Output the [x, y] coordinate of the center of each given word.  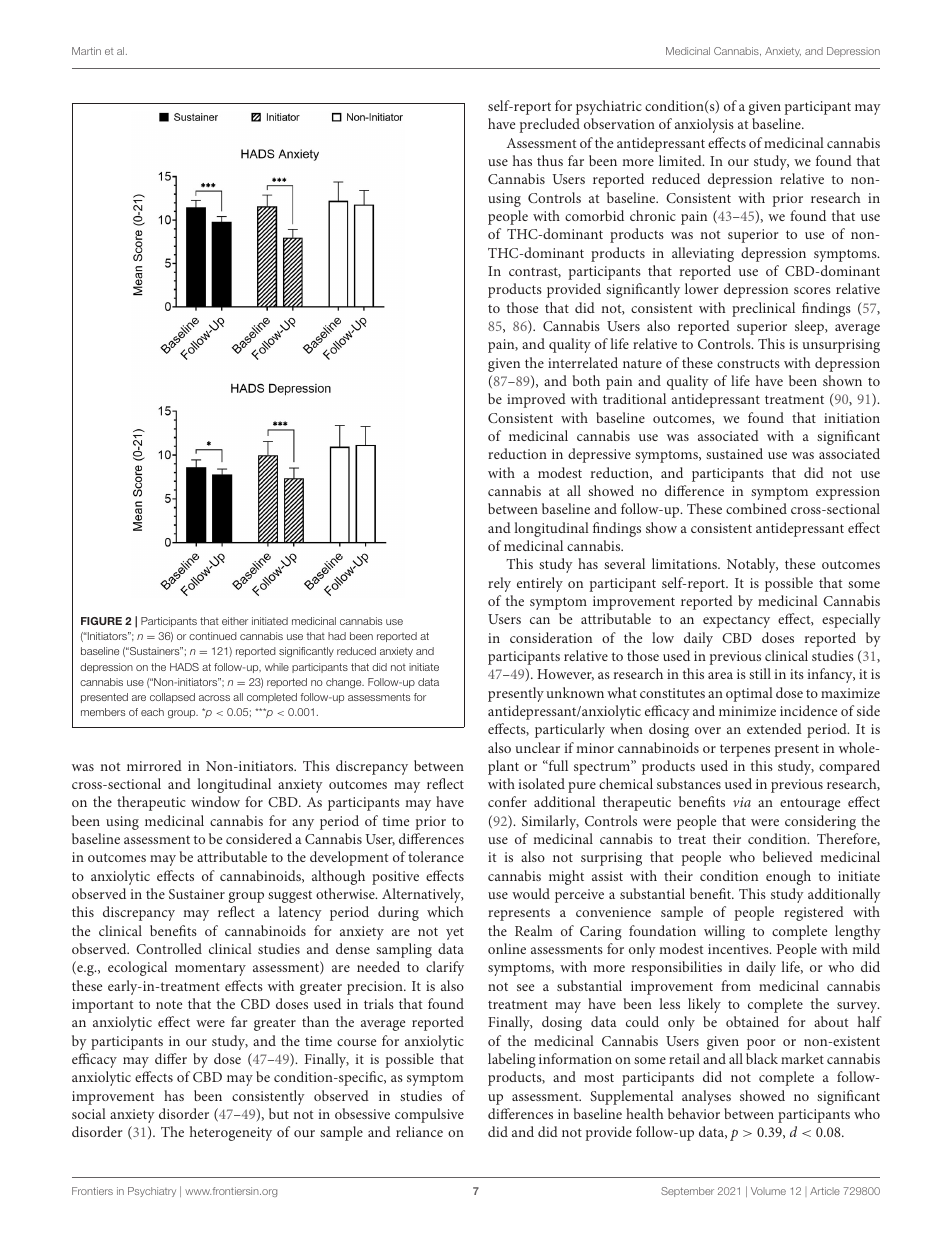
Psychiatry [152, 1192]
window [215, 801]
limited [681, 160]
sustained [734, 453]
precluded [550, 125]
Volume [768, 1191]
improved [536, 400]
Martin [86, 51]
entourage [810, 805]
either [235, 621]
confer [507, 801]
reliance [419, 1131]
